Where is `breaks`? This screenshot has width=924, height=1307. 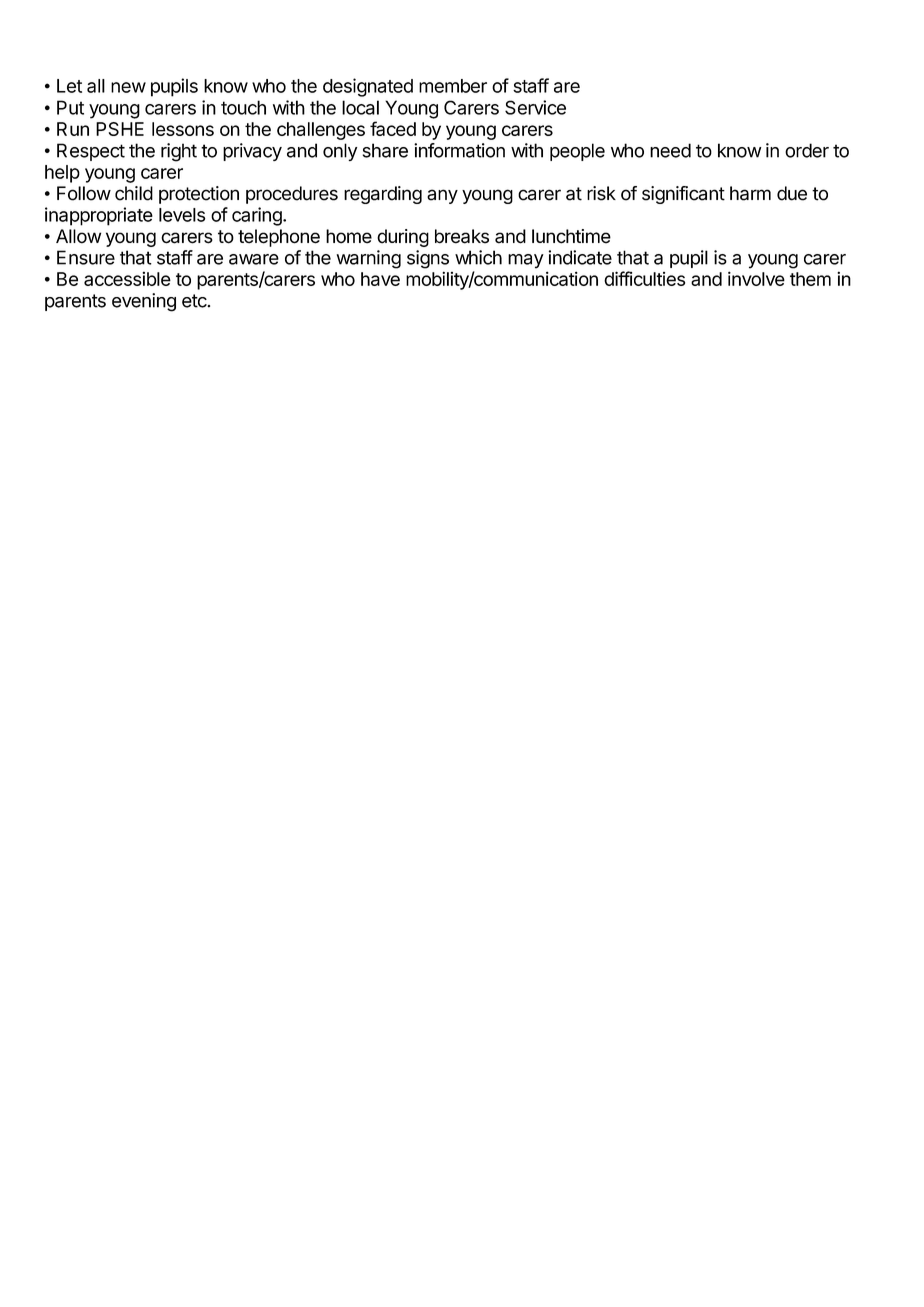 breaks is located at coordinates (462, 236).
